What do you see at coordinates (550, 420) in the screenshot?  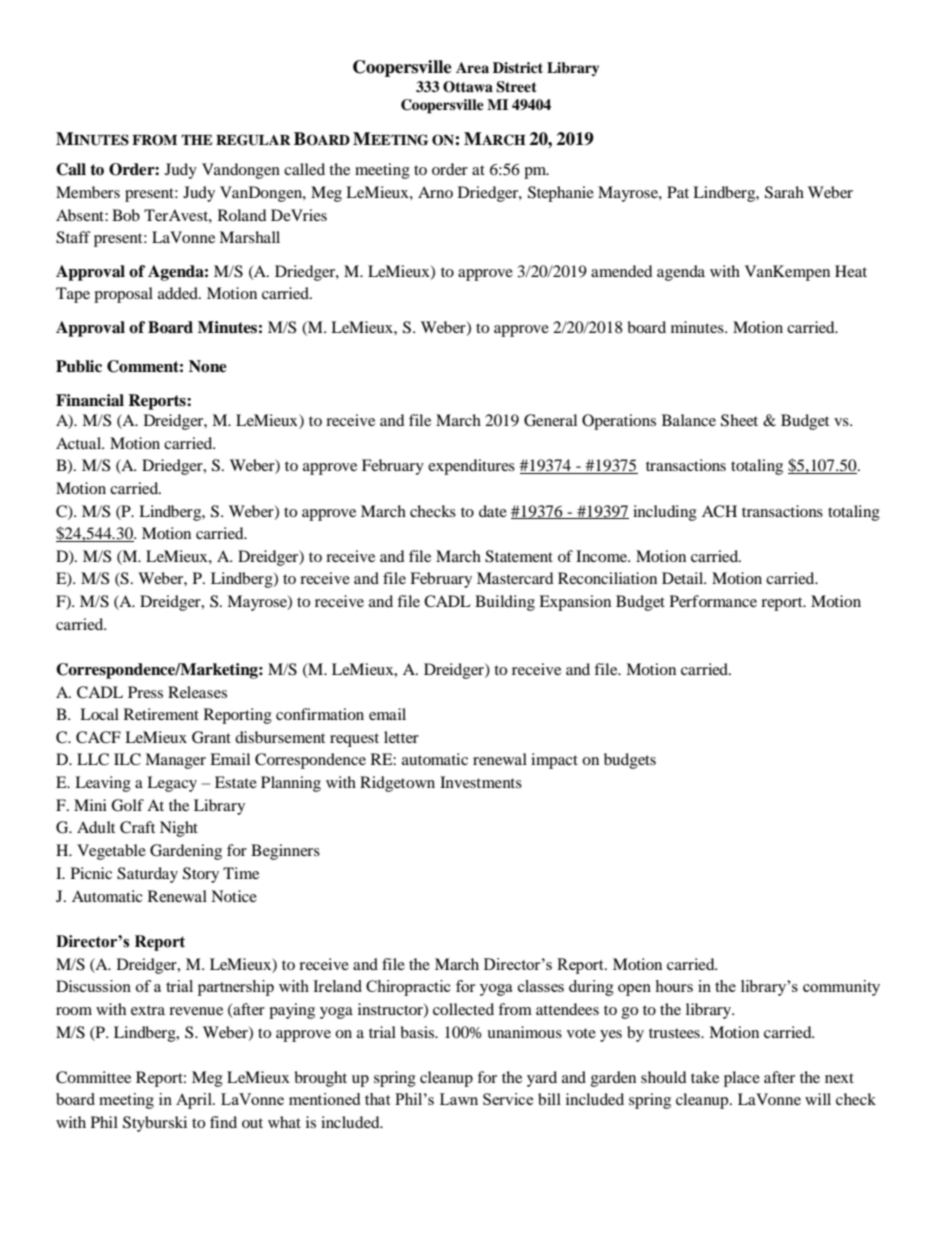 I see `General` at bounding box center [550, 420].
